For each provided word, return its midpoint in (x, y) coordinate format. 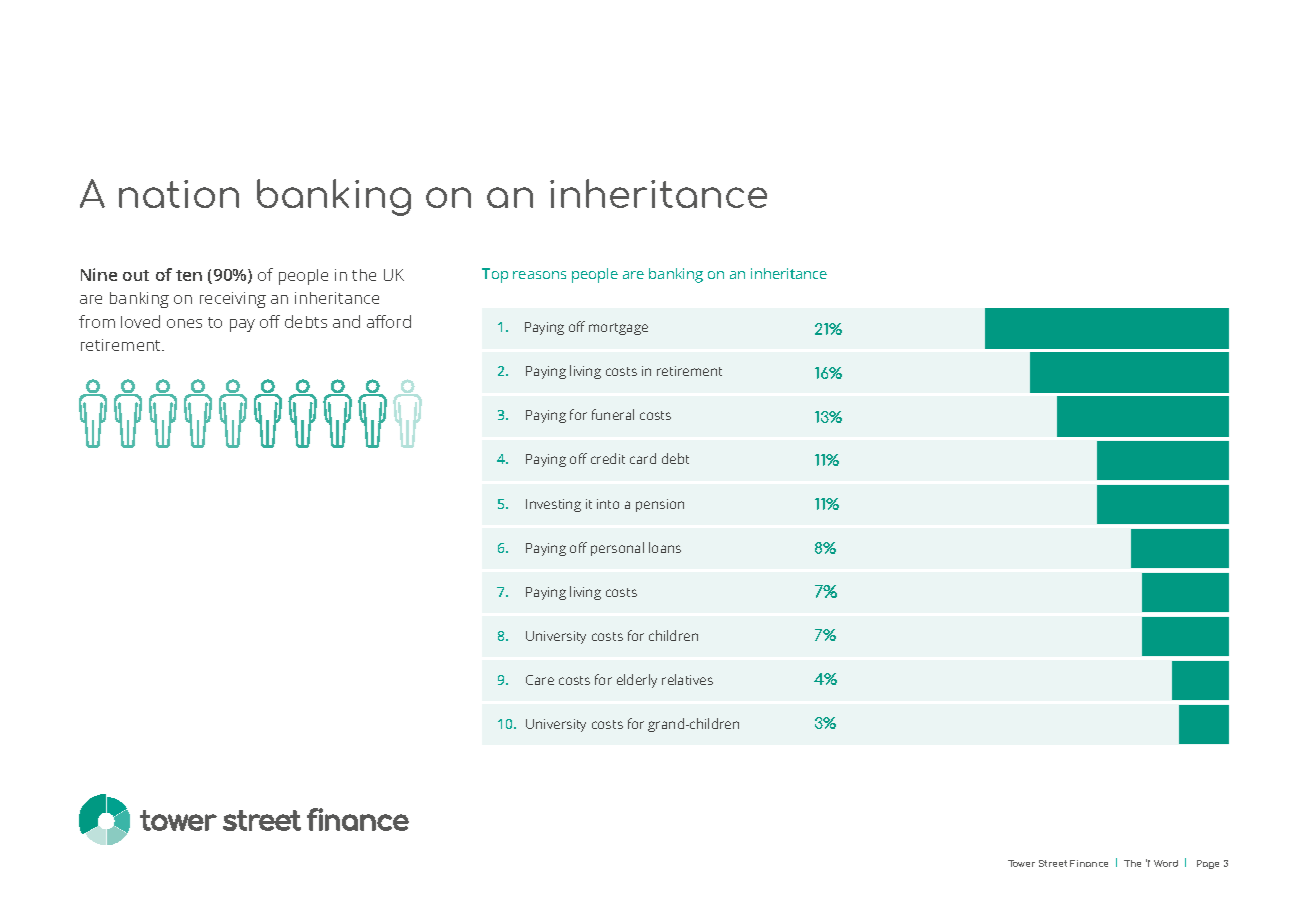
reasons (539, 275)
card (643, 458)
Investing (553, 505)
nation (179, 194)
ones (184, 323)
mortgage (618, 329)
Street (1053, 863)
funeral (613, 414)
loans (665, 547)
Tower (1021, 863)
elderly (637, 681)
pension (660, 505)
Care (540, 680)
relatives (687, 679)
